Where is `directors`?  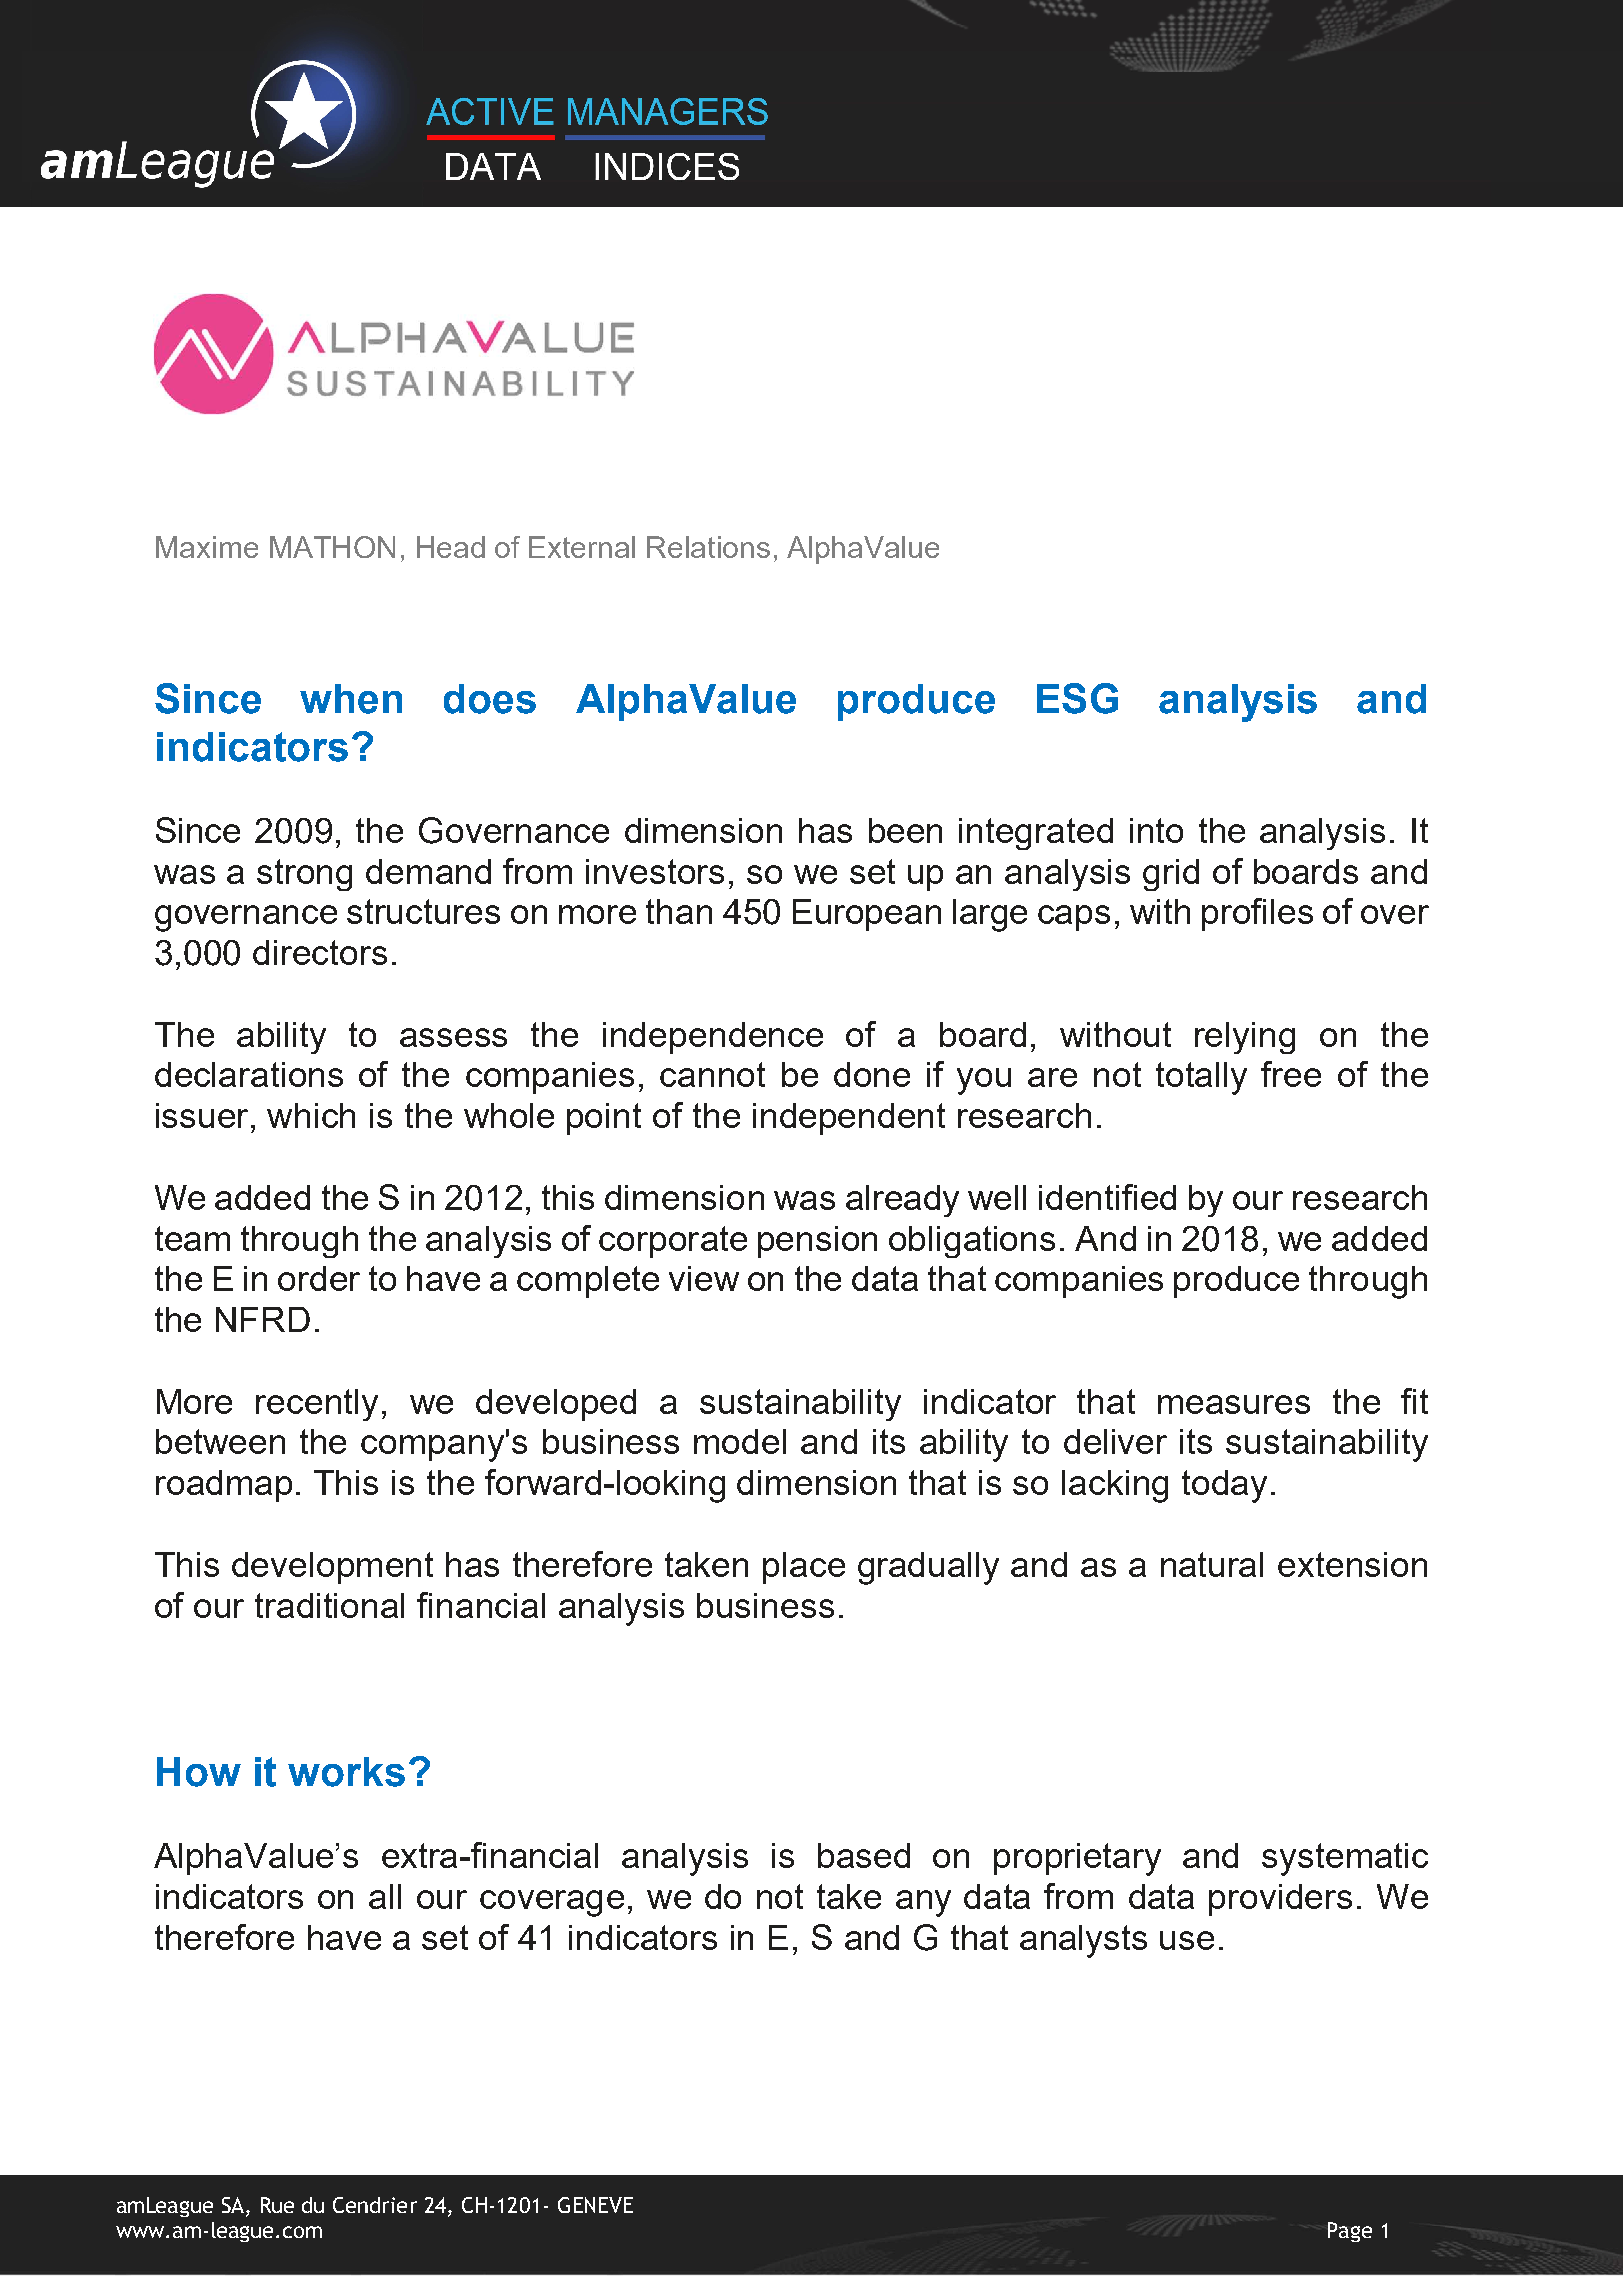
directors is located at coordinates (320, 952).
